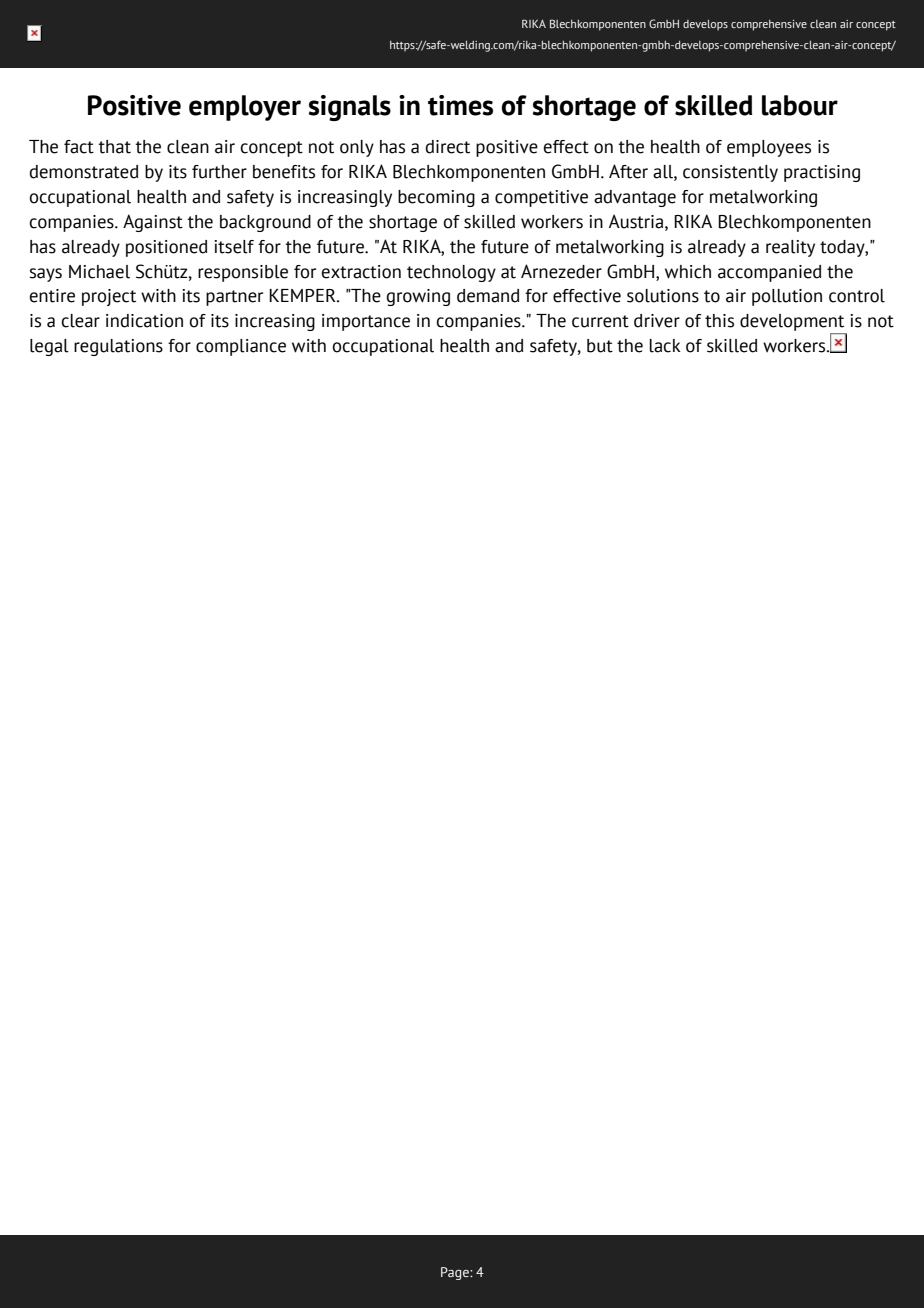 The height and width of the page is (1308, 924). What do you see at coordinates (600, 346) in the page?
I see `but` at bounding box center [600, 346].
